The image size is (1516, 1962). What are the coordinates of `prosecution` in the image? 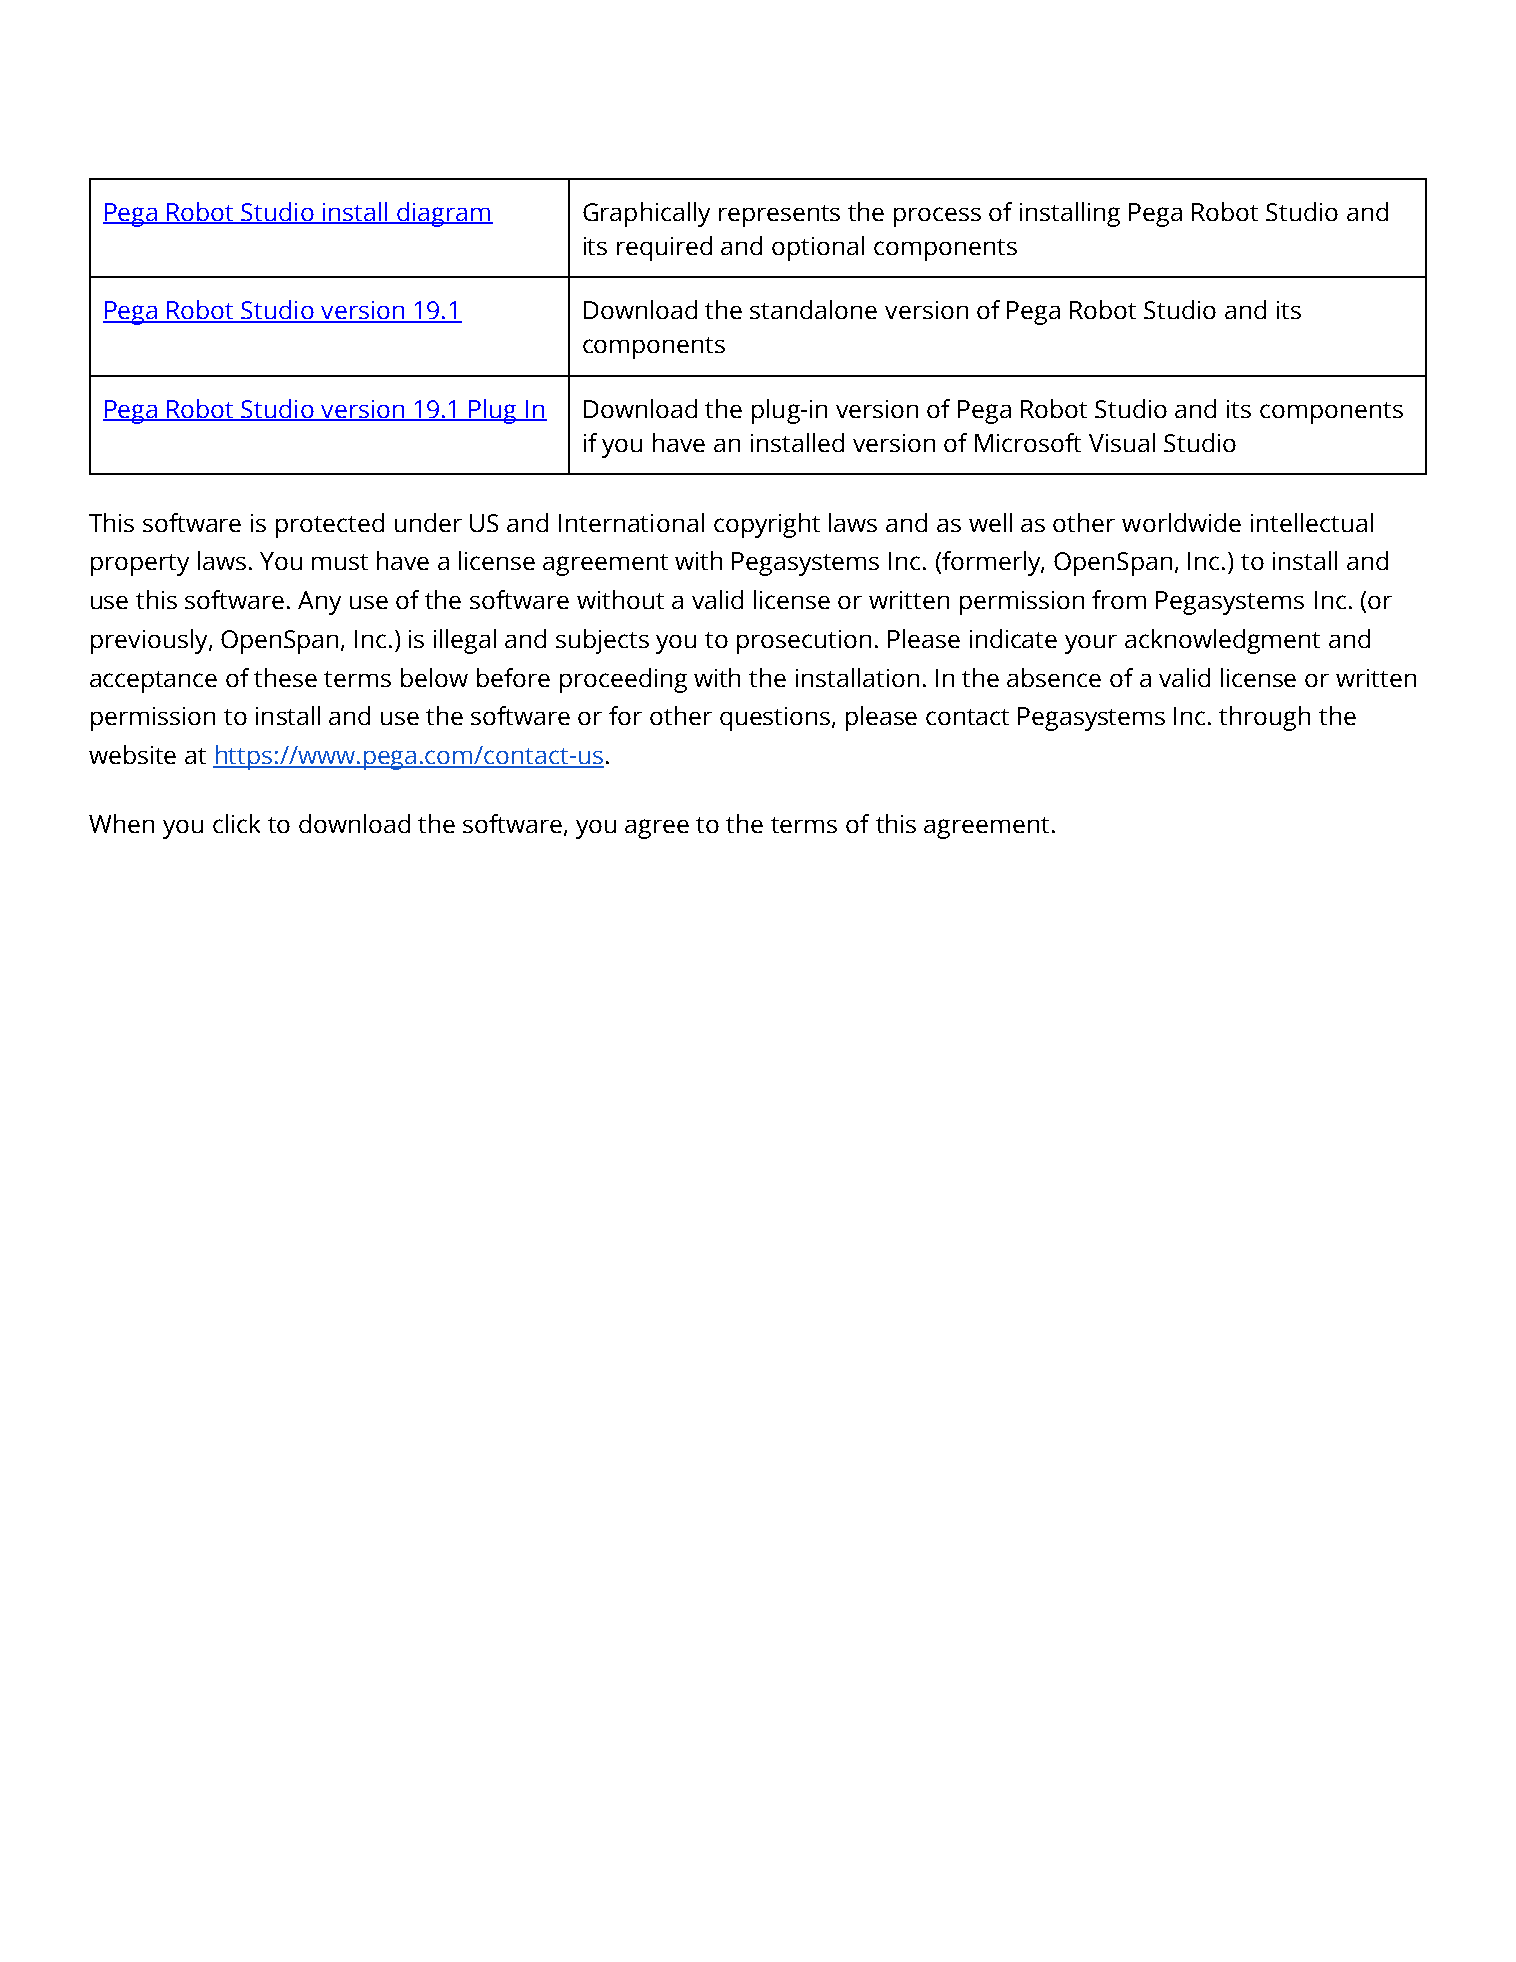 It's located at (804, 642).
